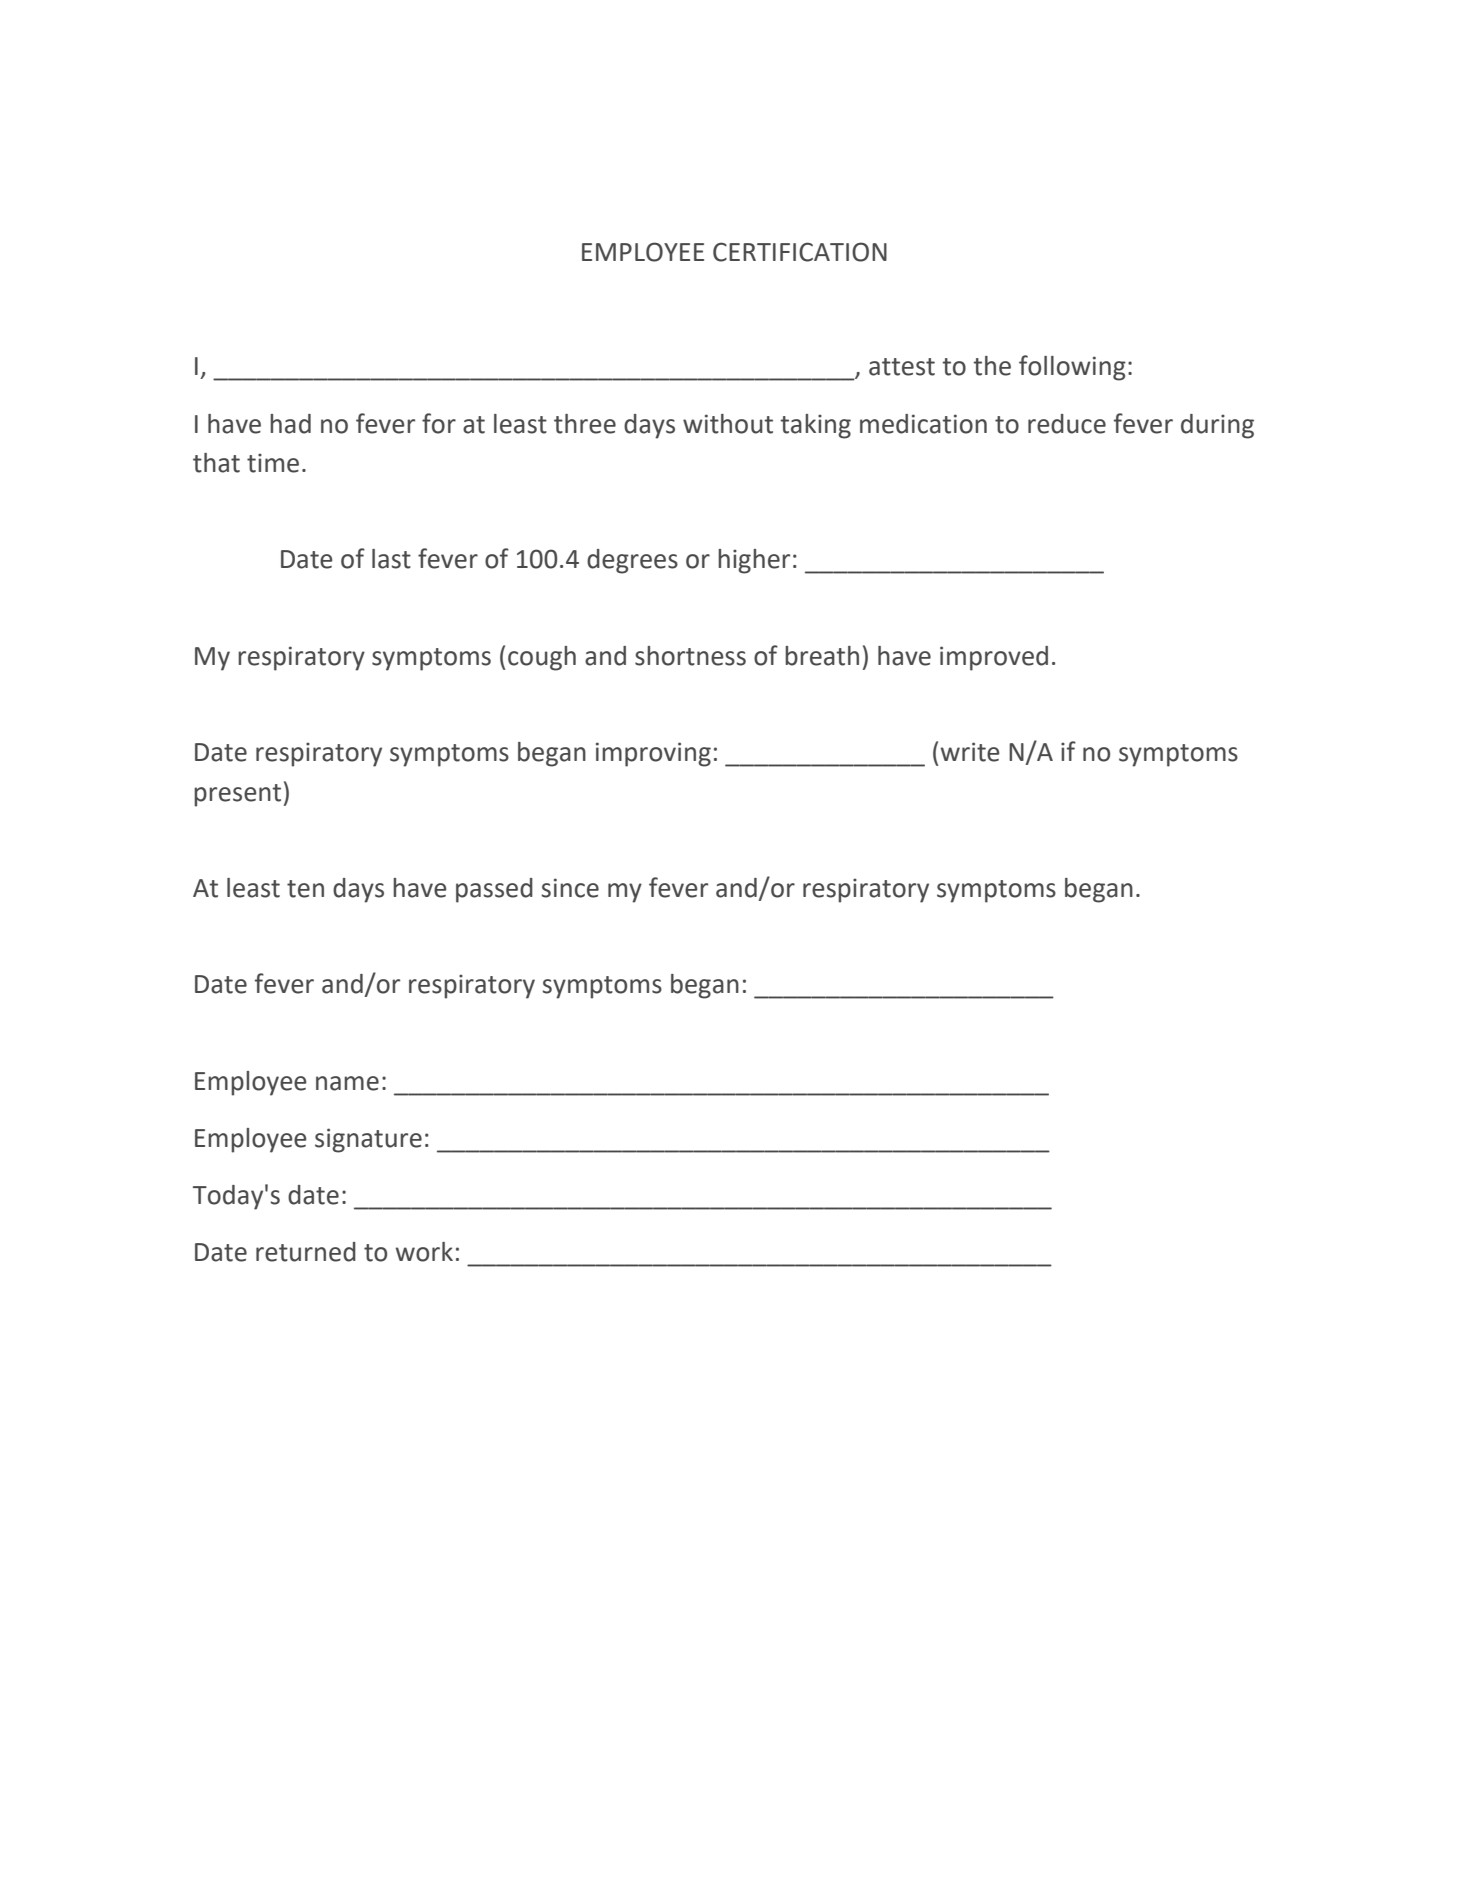 The height and width of the page is (1886, 1458). I want to click on reduce, so click(1067, 424).
